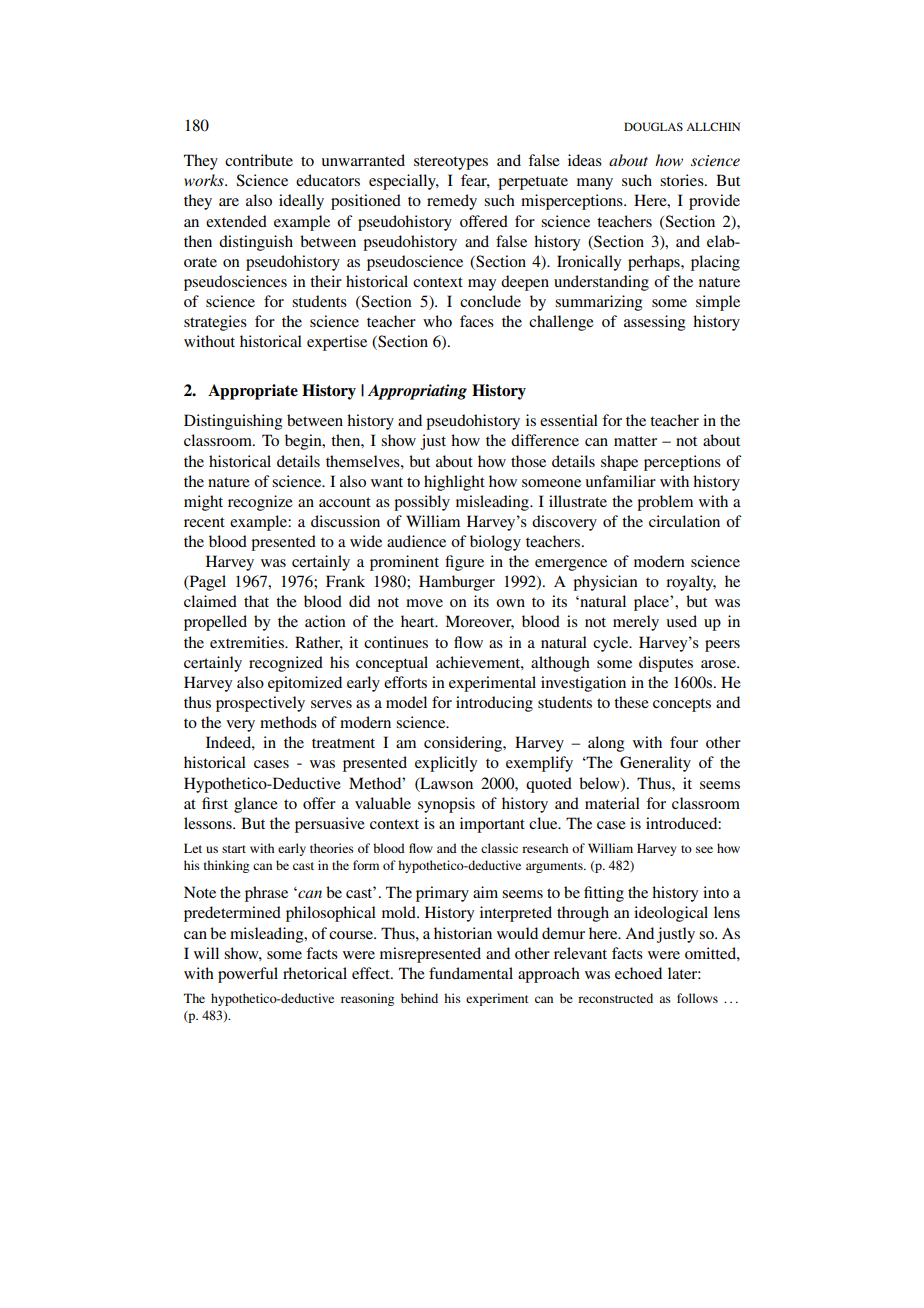 This page has height=1308, width=924. What do you see at coordinates (691, 583) in the page?
I see `royalty` at bounding box center [691, 583].
